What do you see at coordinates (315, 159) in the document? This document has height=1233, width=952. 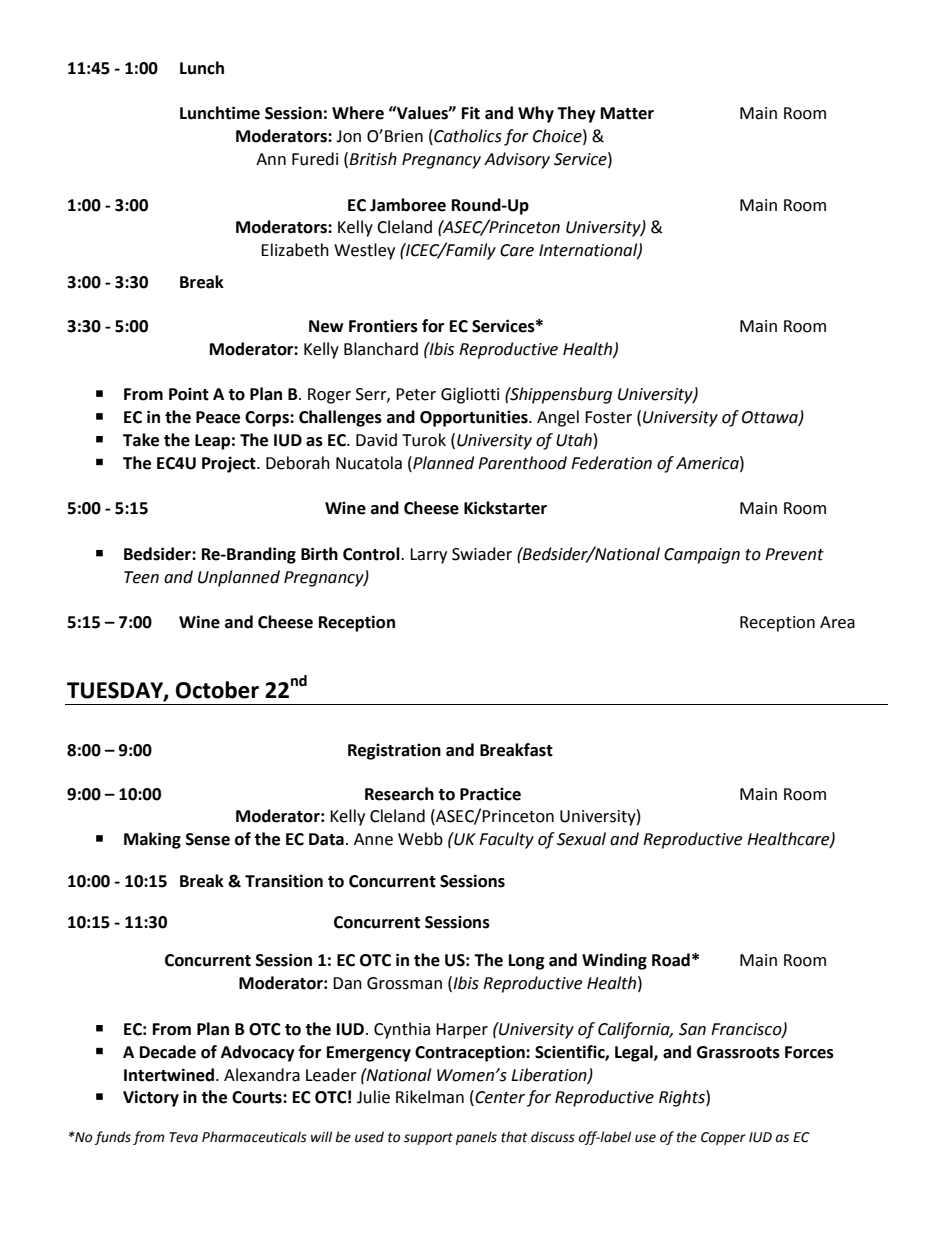 I see `Furedi` at bounding box center [315, 159].
